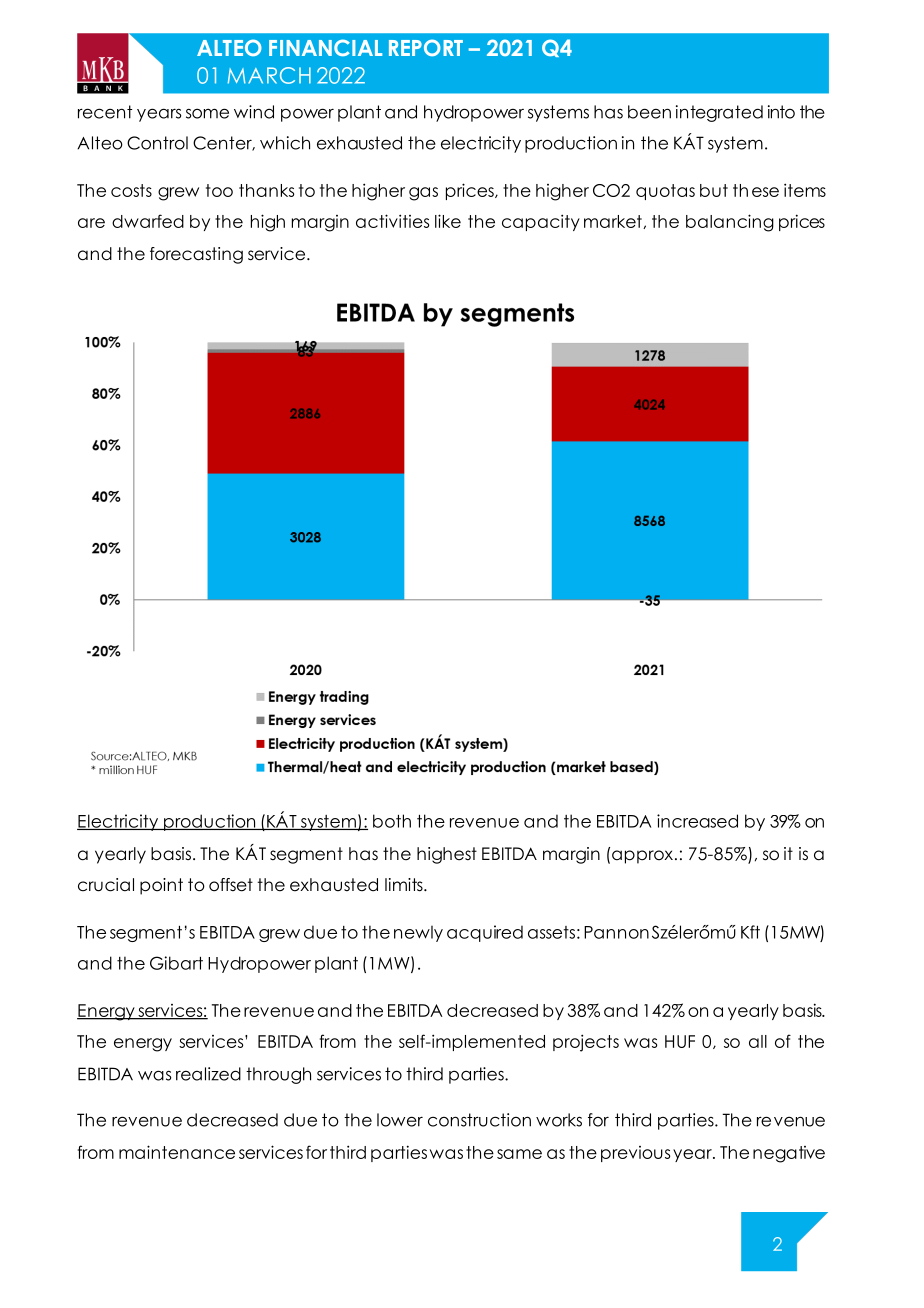 This screenshot has width=924, height=1308. What do you see at coordinates (719, 113) in the screenshot?
I see `integrated` at bounding box center [719, 113].
